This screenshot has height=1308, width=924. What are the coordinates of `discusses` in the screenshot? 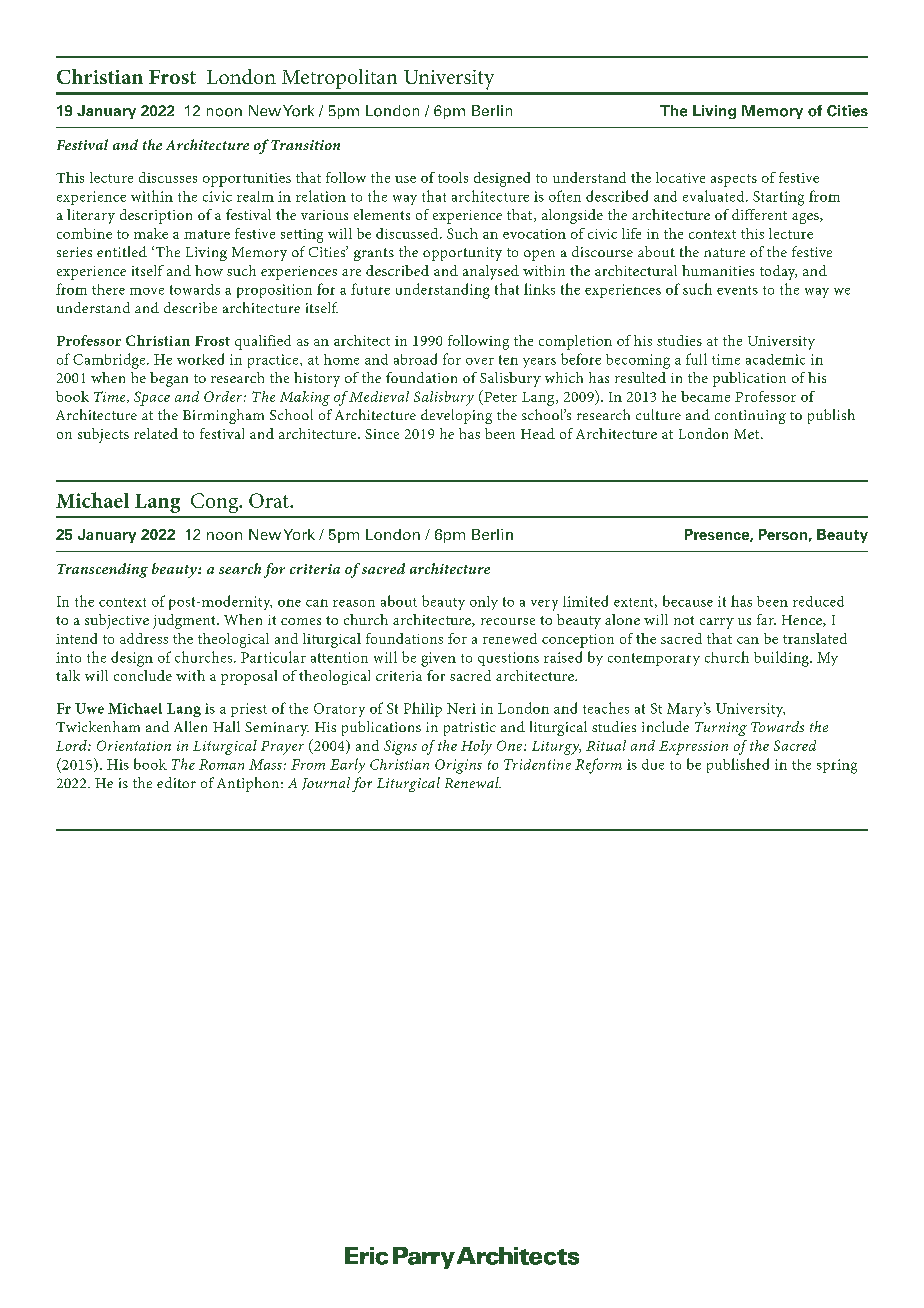 It's located at (168, 177).
